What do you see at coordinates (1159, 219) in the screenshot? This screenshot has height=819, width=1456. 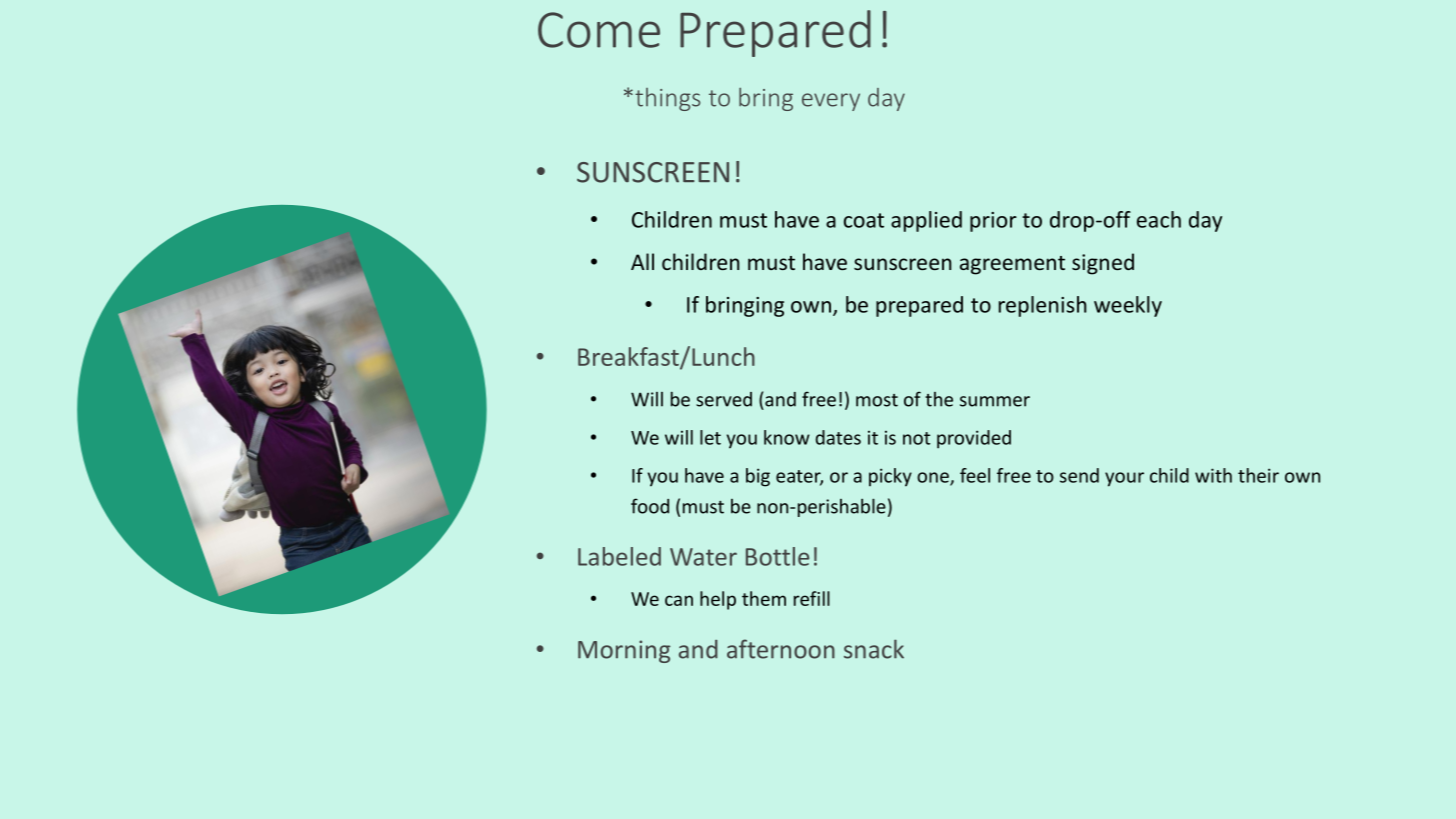 I see `each` at bounding box center [1159, 219].
